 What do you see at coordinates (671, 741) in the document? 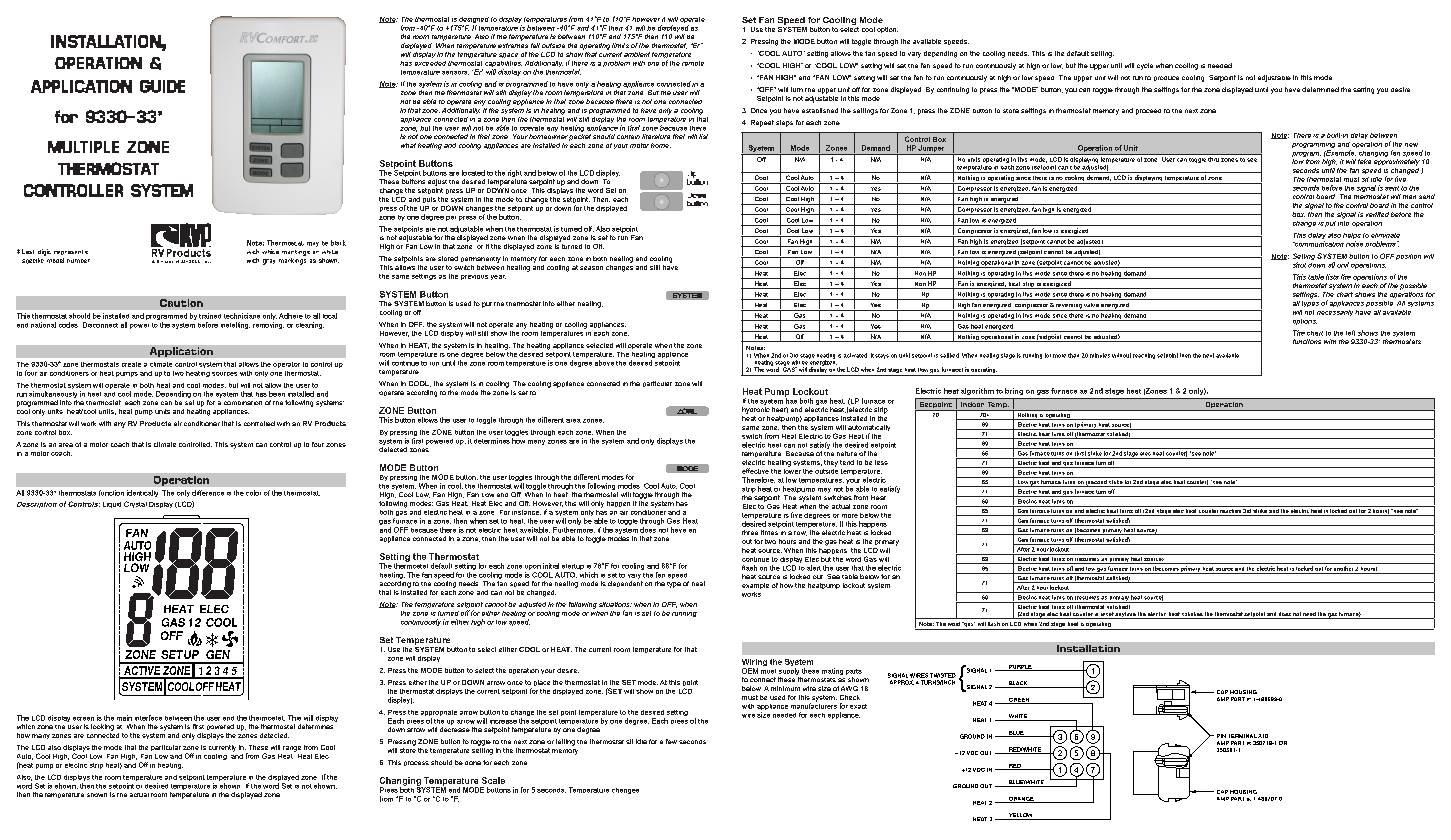
I see `few` at bounding box center [671, 741].
